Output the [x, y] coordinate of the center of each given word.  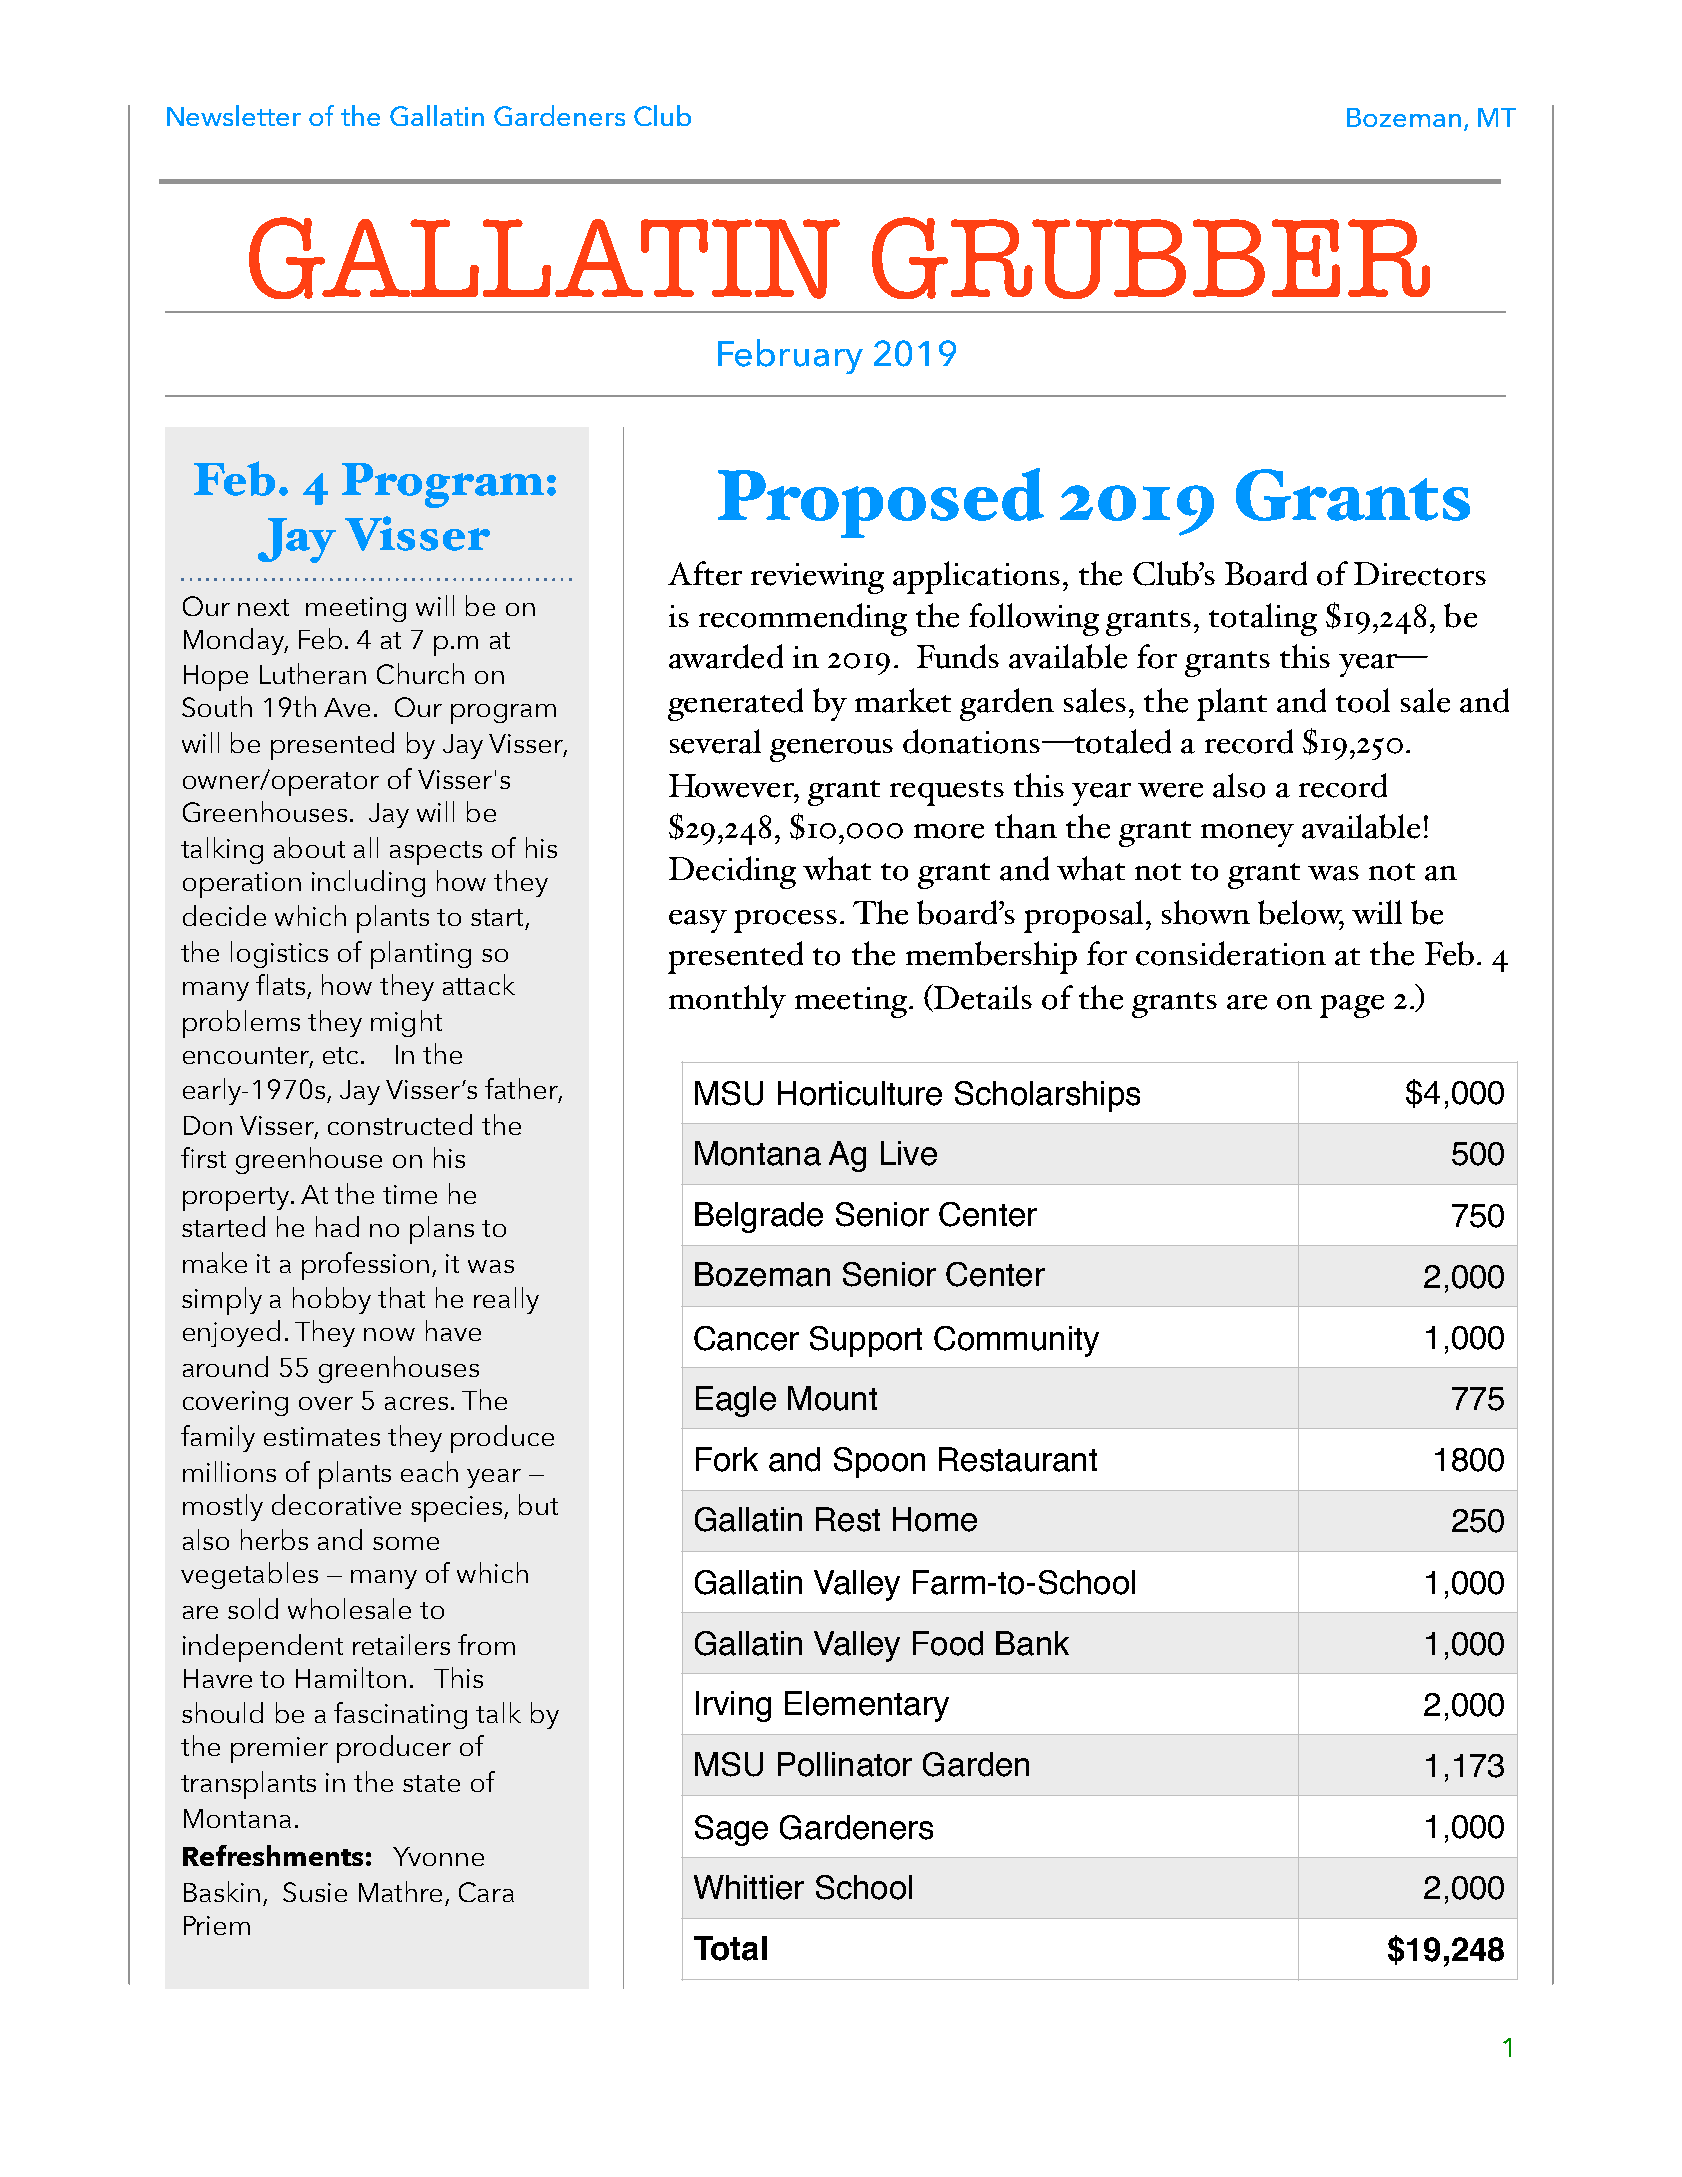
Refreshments [273, 1855]
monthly [727, 1001]
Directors [1420, 574]
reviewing [817, 578]
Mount [832, 1398]
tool [1363, 700]
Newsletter [234, 115]
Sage [731, 1830]
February [790, 356]
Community [1016, 1341]
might [406, 1023]
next [263, 607]
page [1352, 1006]
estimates [322, 1436]
